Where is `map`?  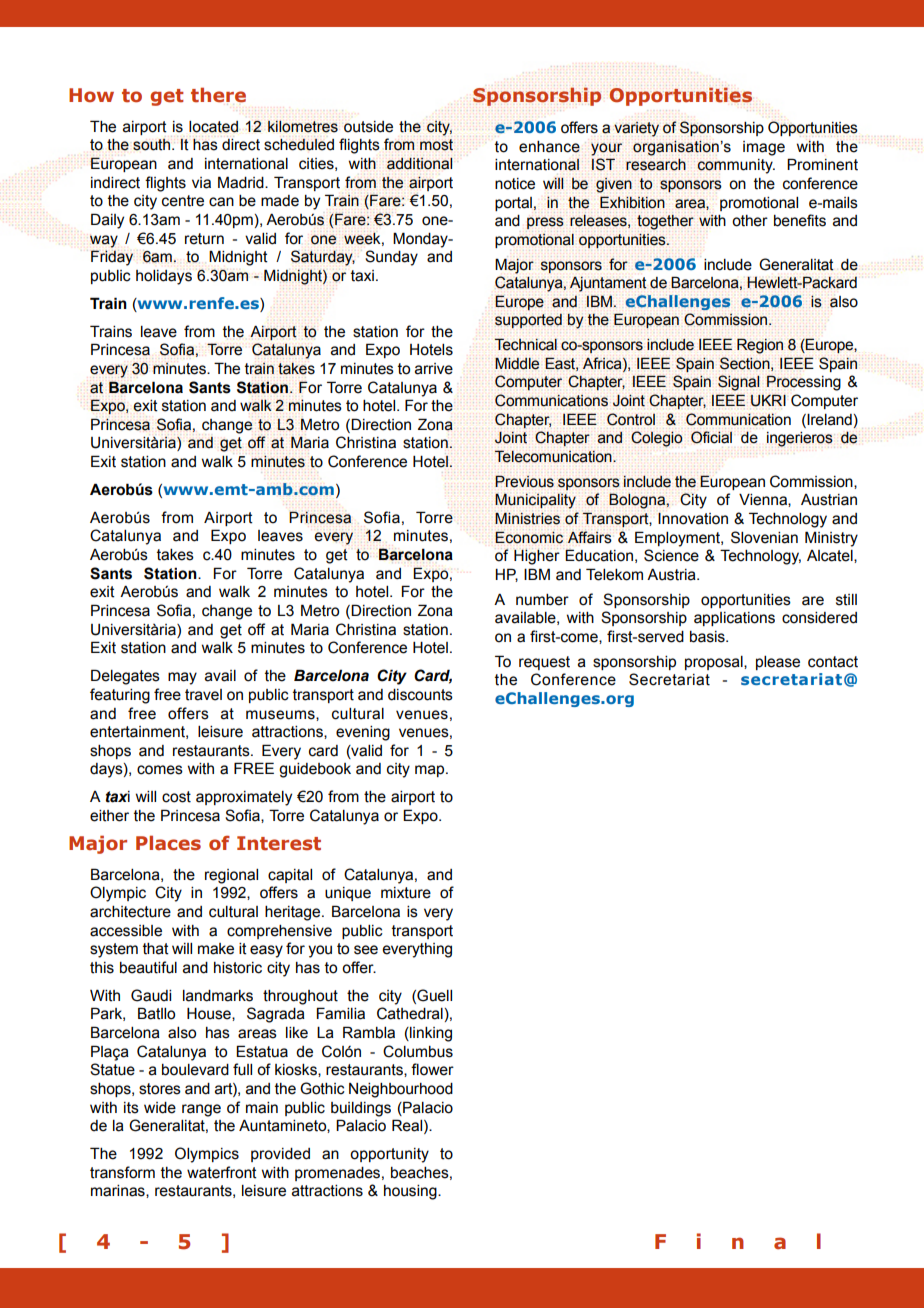
map is located at coordinates (431, 771).
